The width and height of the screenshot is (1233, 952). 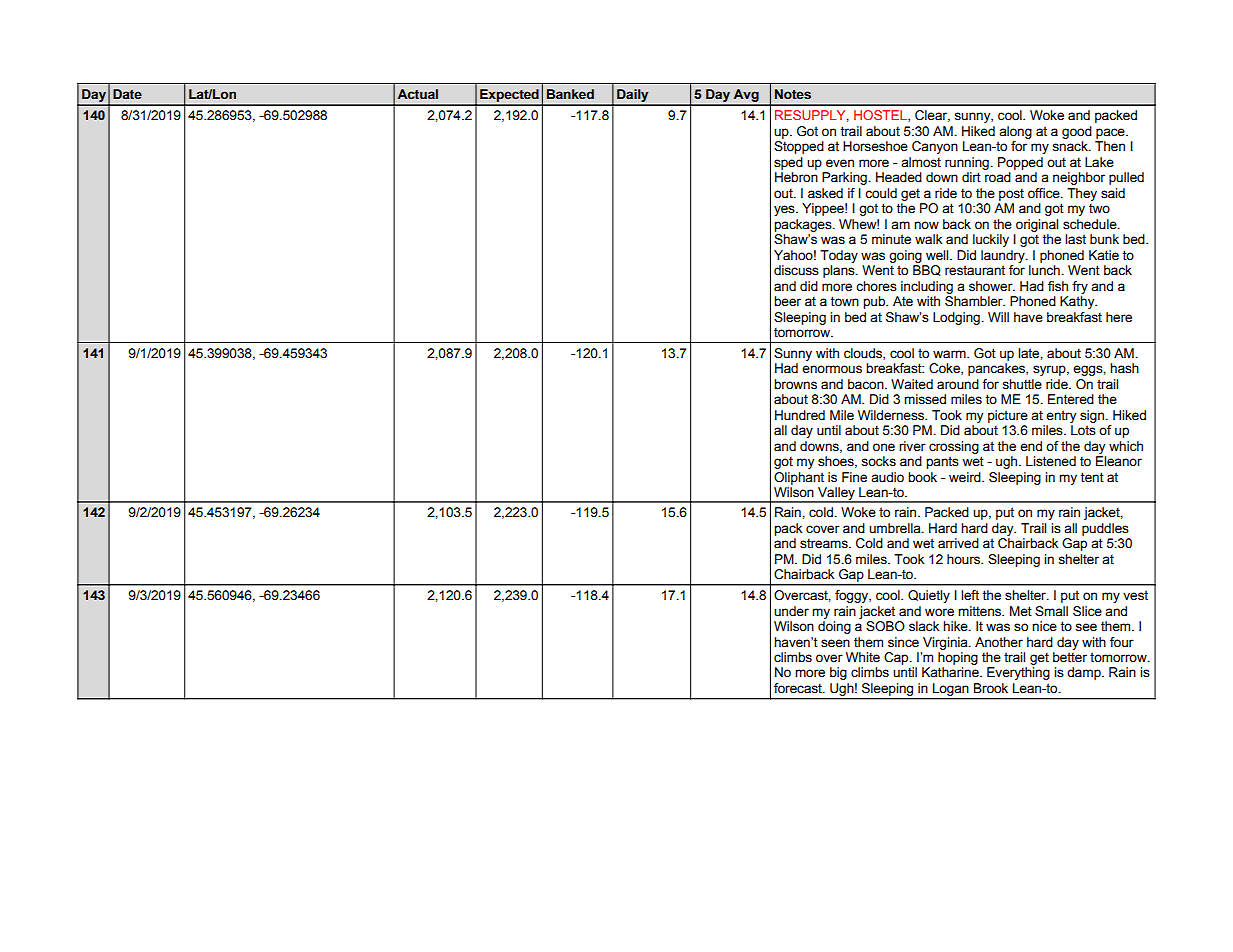 What do you see at coordinates (799, 688) in the screenshot?
I see `forecast` at bounding box center [799, 688].
